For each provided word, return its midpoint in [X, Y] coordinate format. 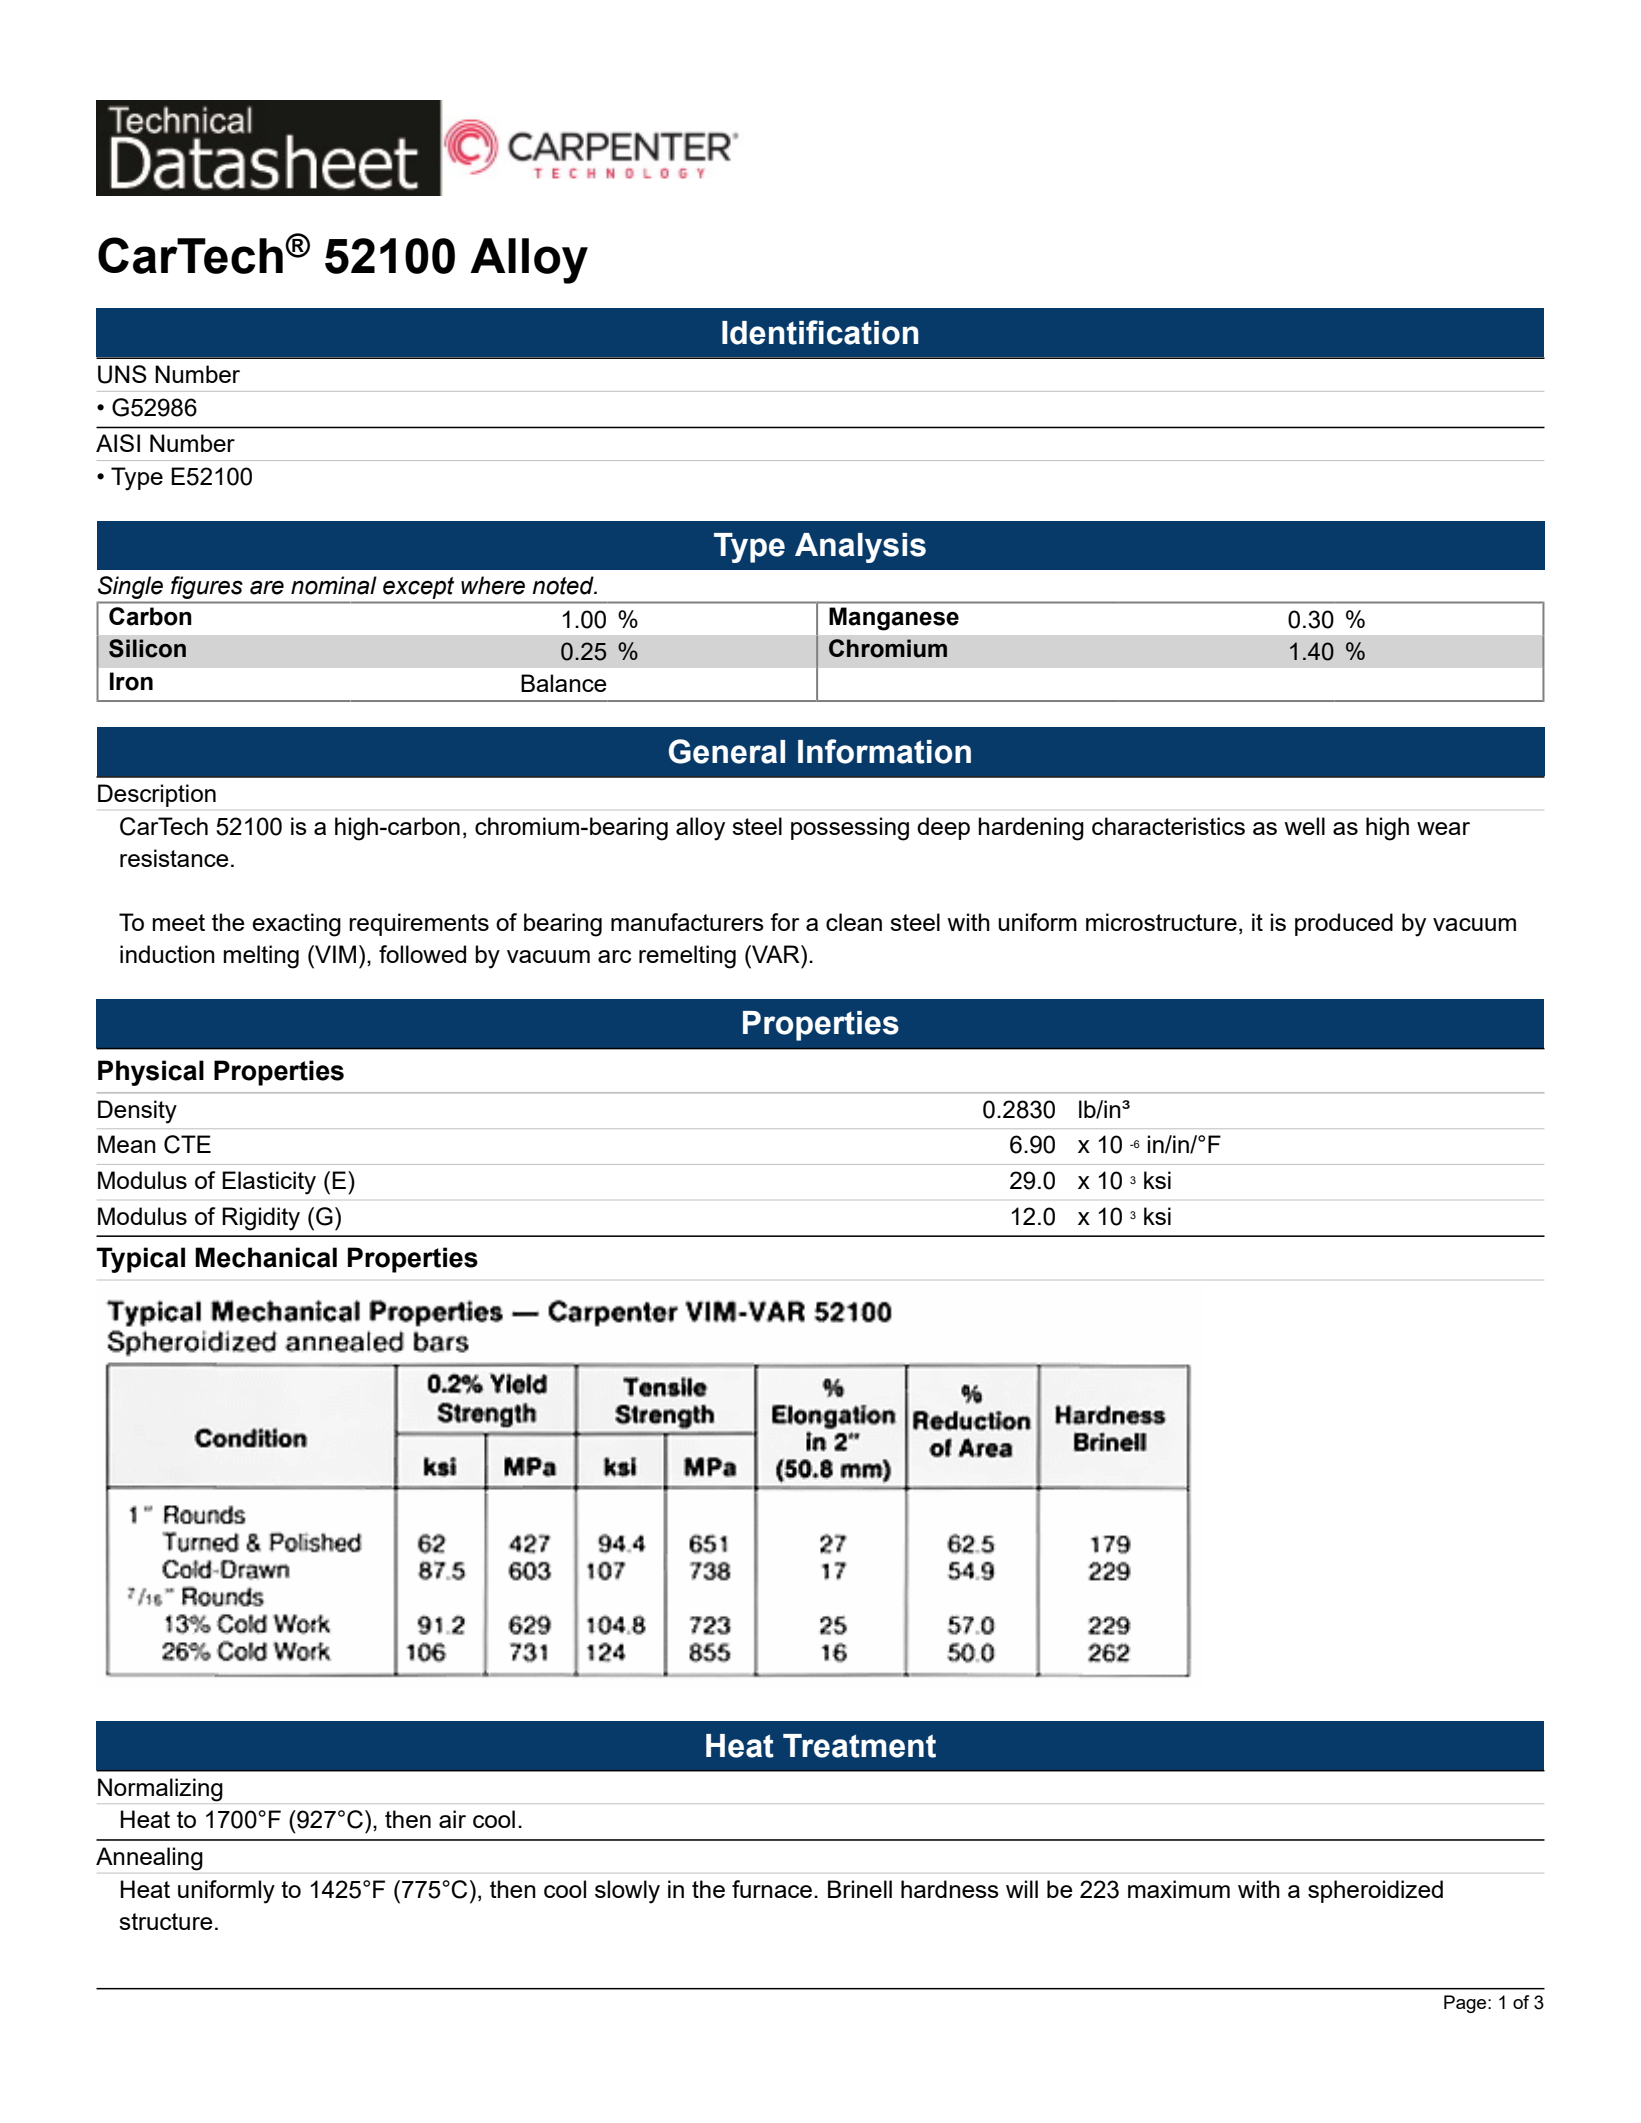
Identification [820, 332]
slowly [627, 1892]
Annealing [149, 1859]
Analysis [860, 548]
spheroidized [1375, 1891]
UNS [122, 374]
